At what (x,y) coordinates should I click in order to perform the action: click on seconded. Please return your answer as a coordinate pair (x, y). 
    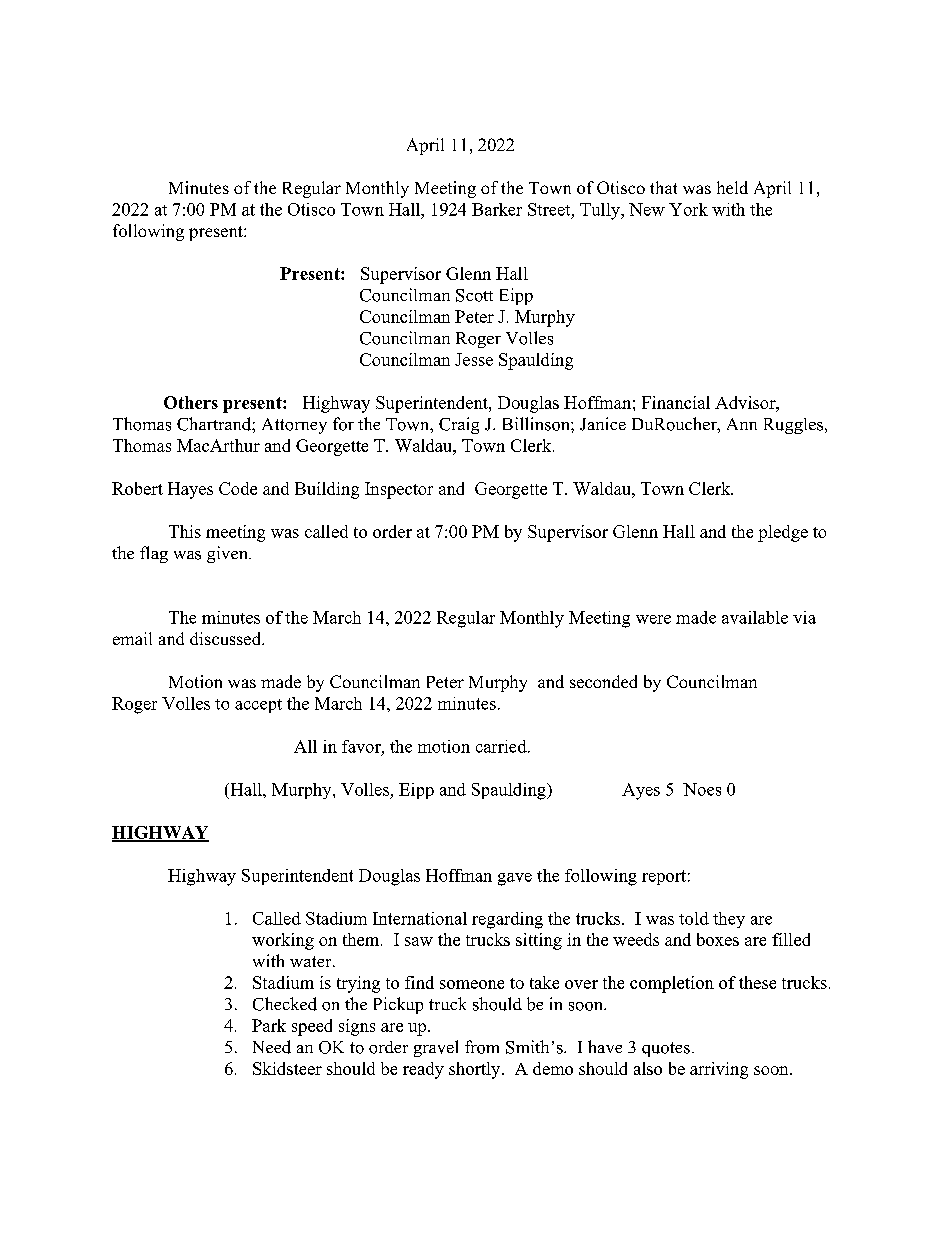
    Looking at the image, I should click on (603, 681).
